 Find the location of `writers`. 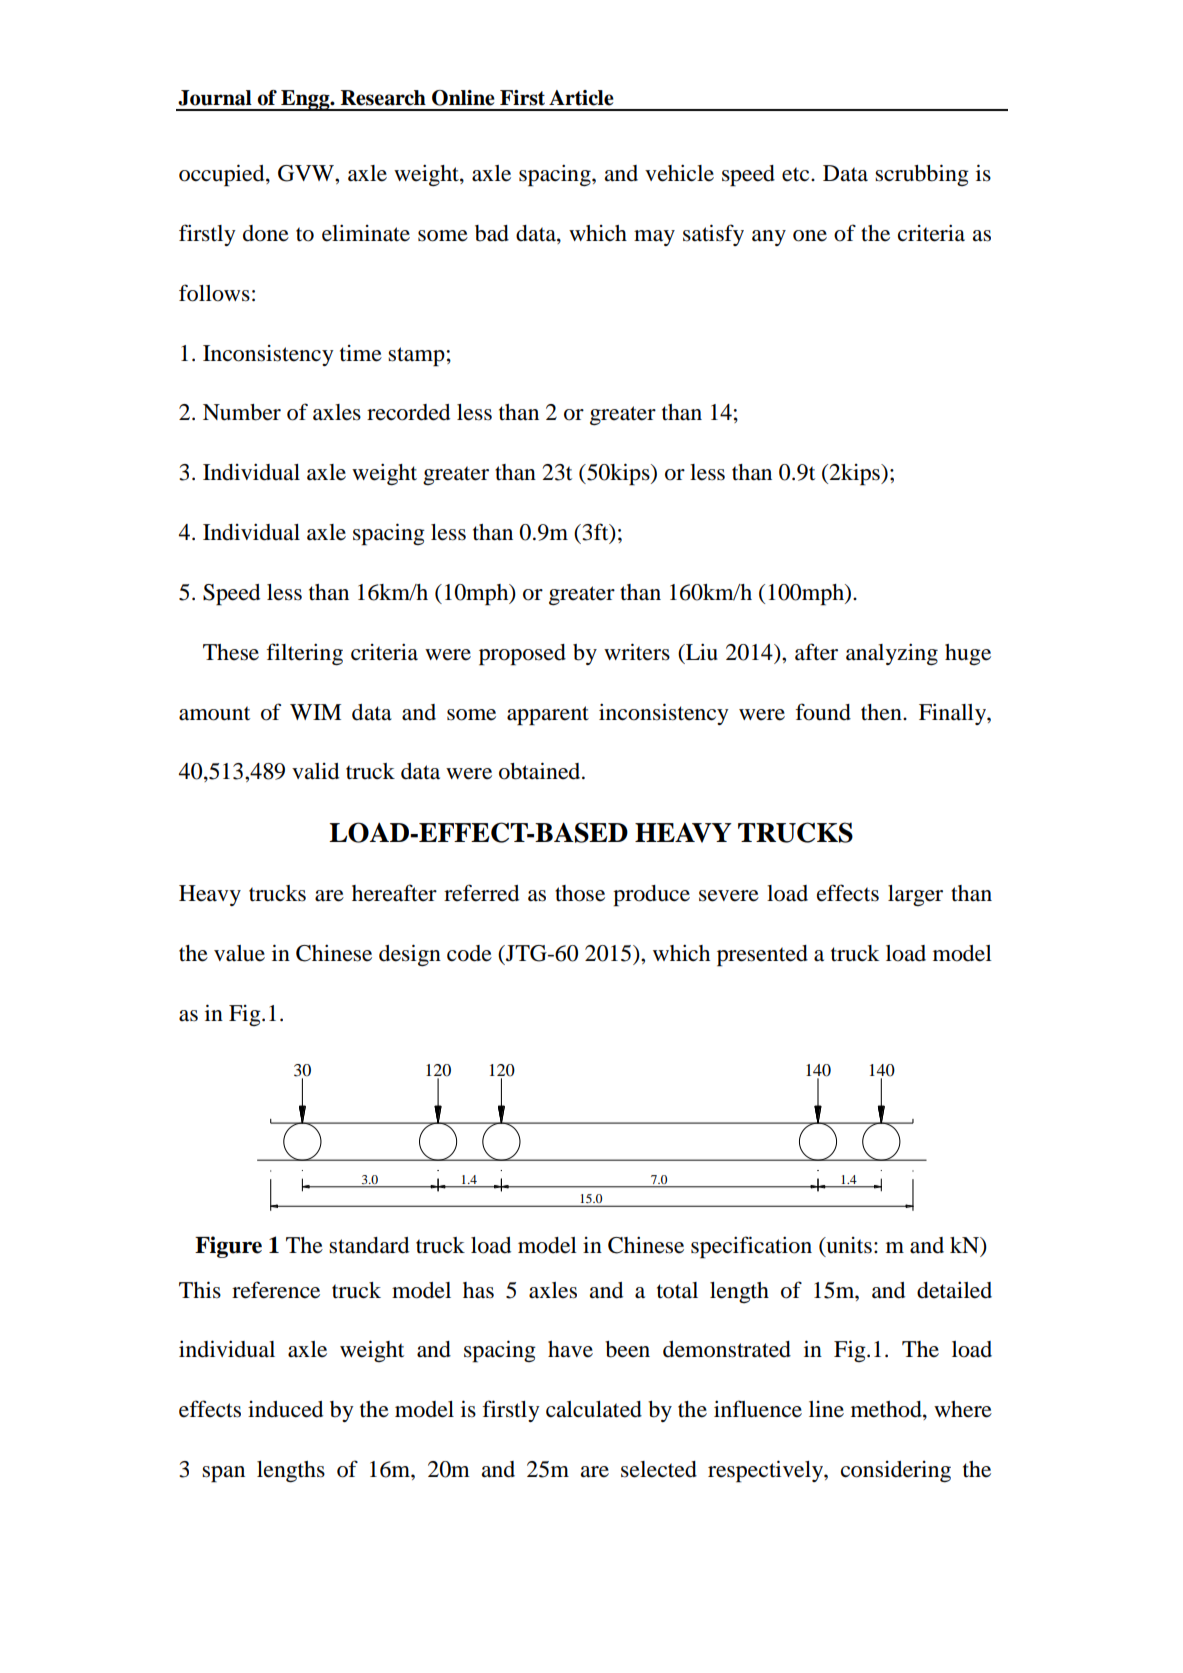

writers is located at coordinates (637, 652).
